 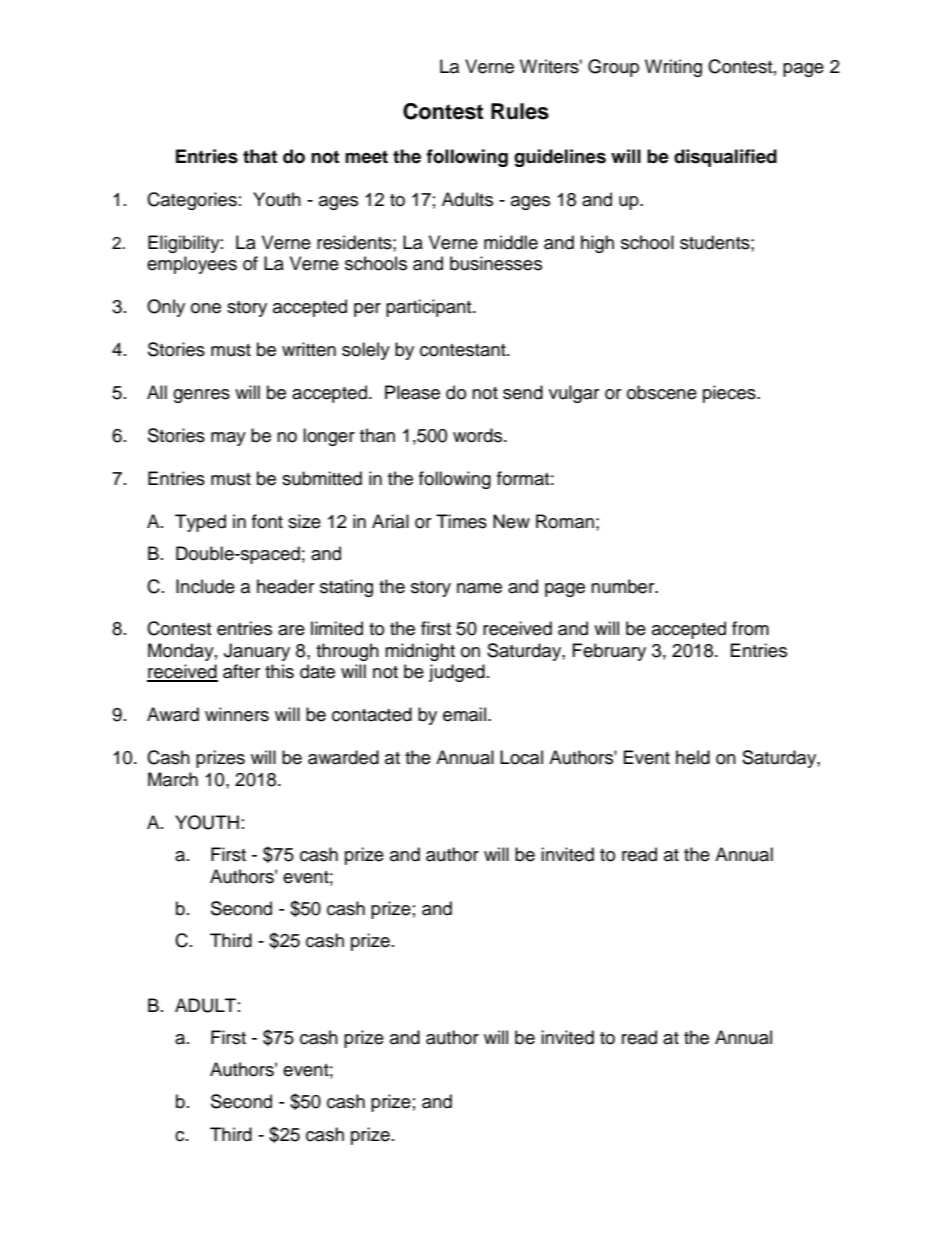 What do you see at coordinates (260, 156) in the screenshot?
I see `that` at bounding box center [260, 156].
